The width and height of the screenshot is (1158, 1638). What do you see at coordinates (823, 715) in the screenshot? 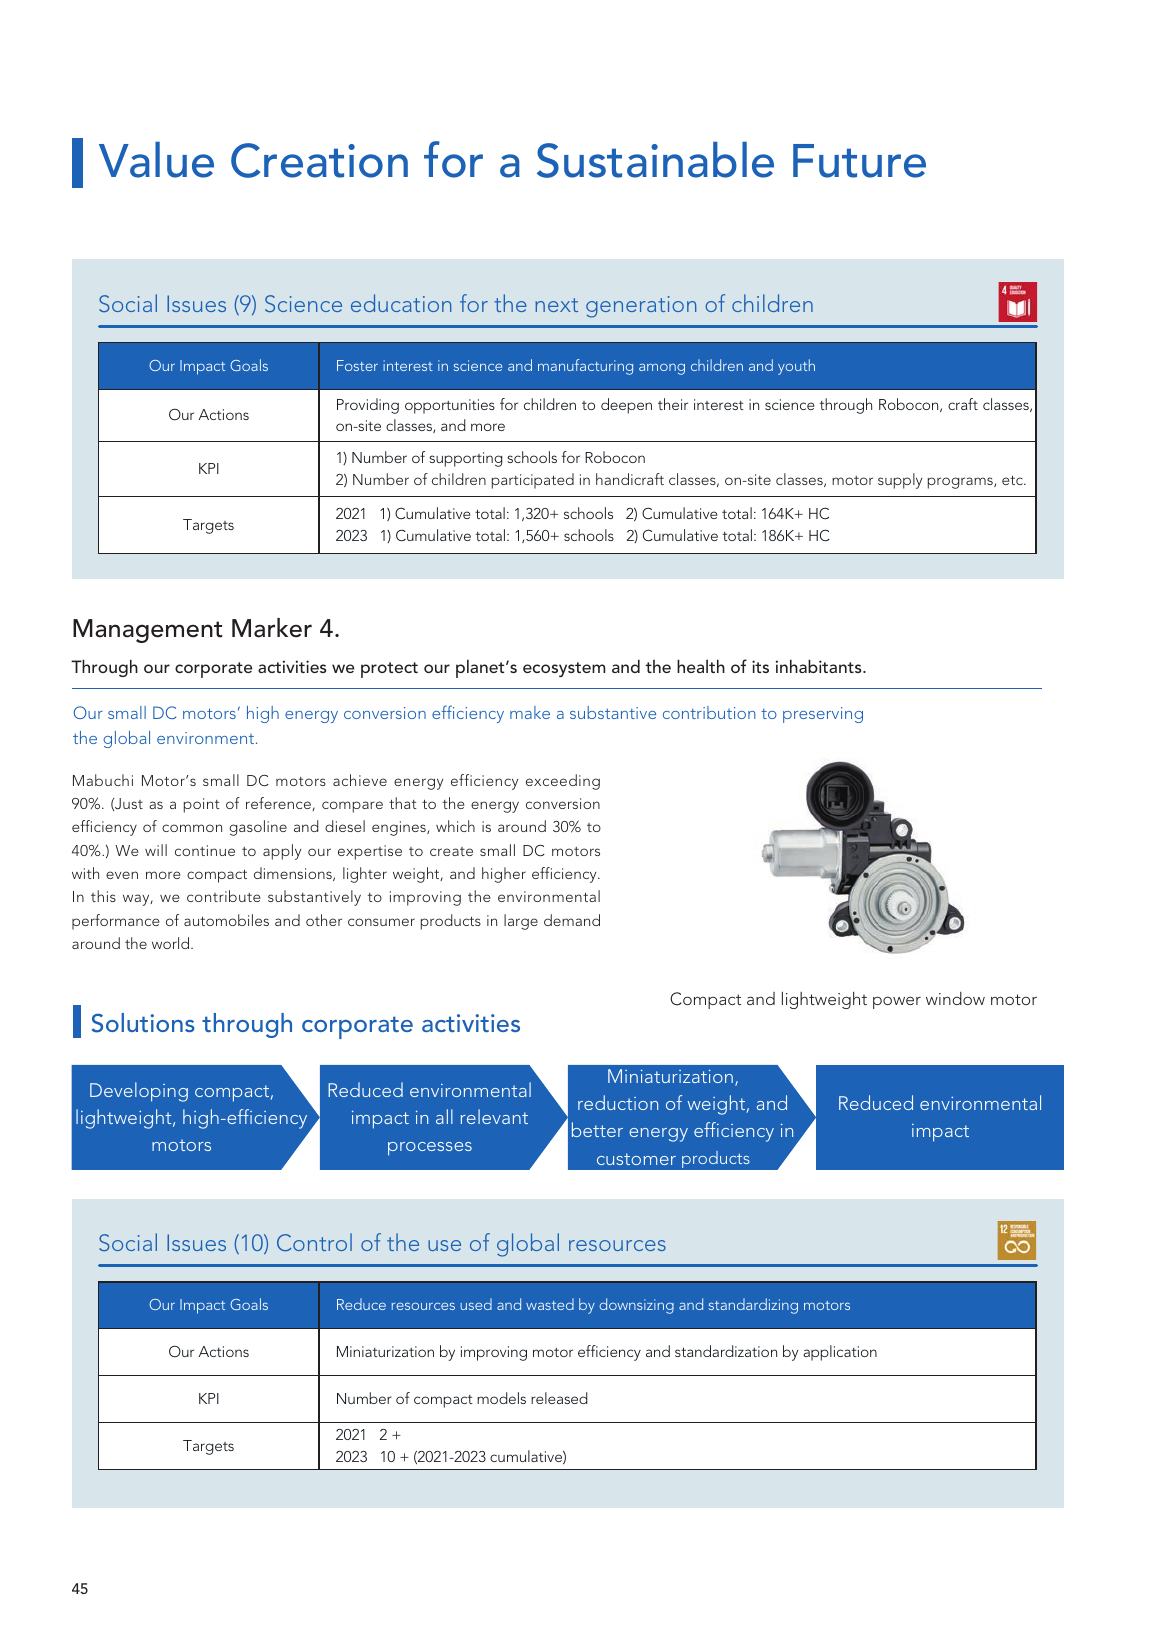
I see `preserving` at bounding box center [823, 715].
